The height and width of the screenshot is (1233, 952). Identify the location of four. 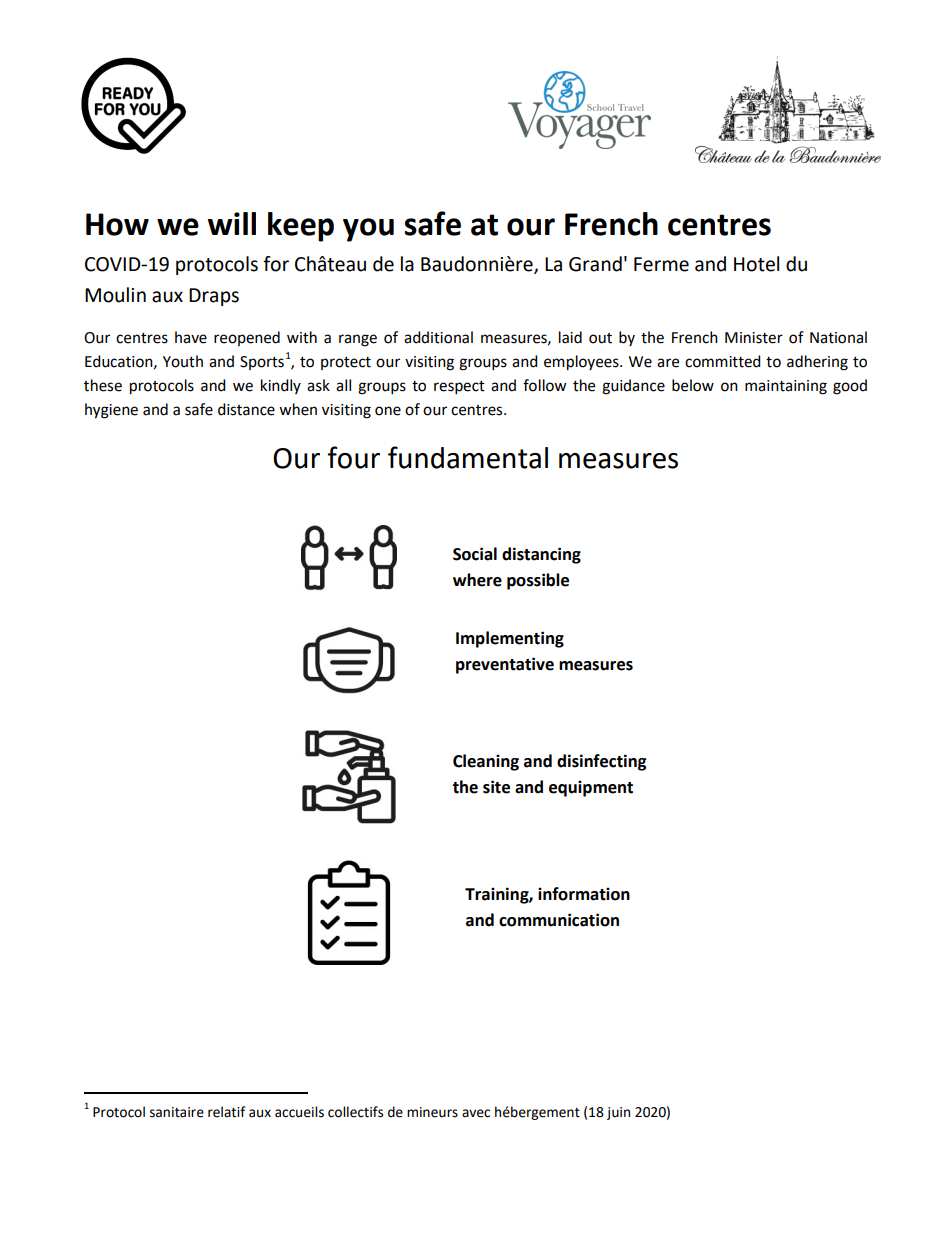
(353, 457).
